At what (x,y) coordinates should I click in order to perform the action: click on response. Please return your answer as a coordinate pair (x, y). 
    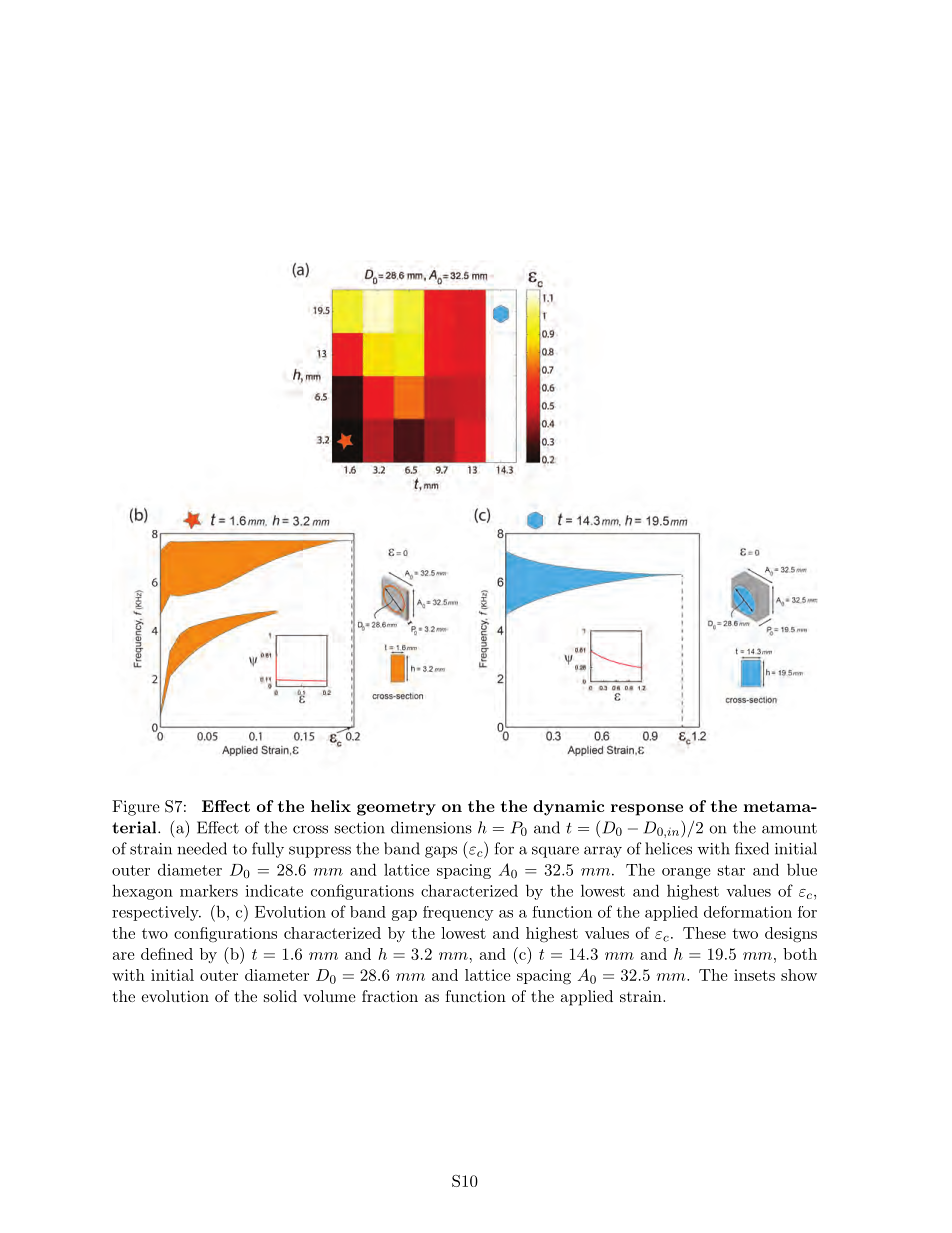
    Looking at the image, I should click on (647, 810).
